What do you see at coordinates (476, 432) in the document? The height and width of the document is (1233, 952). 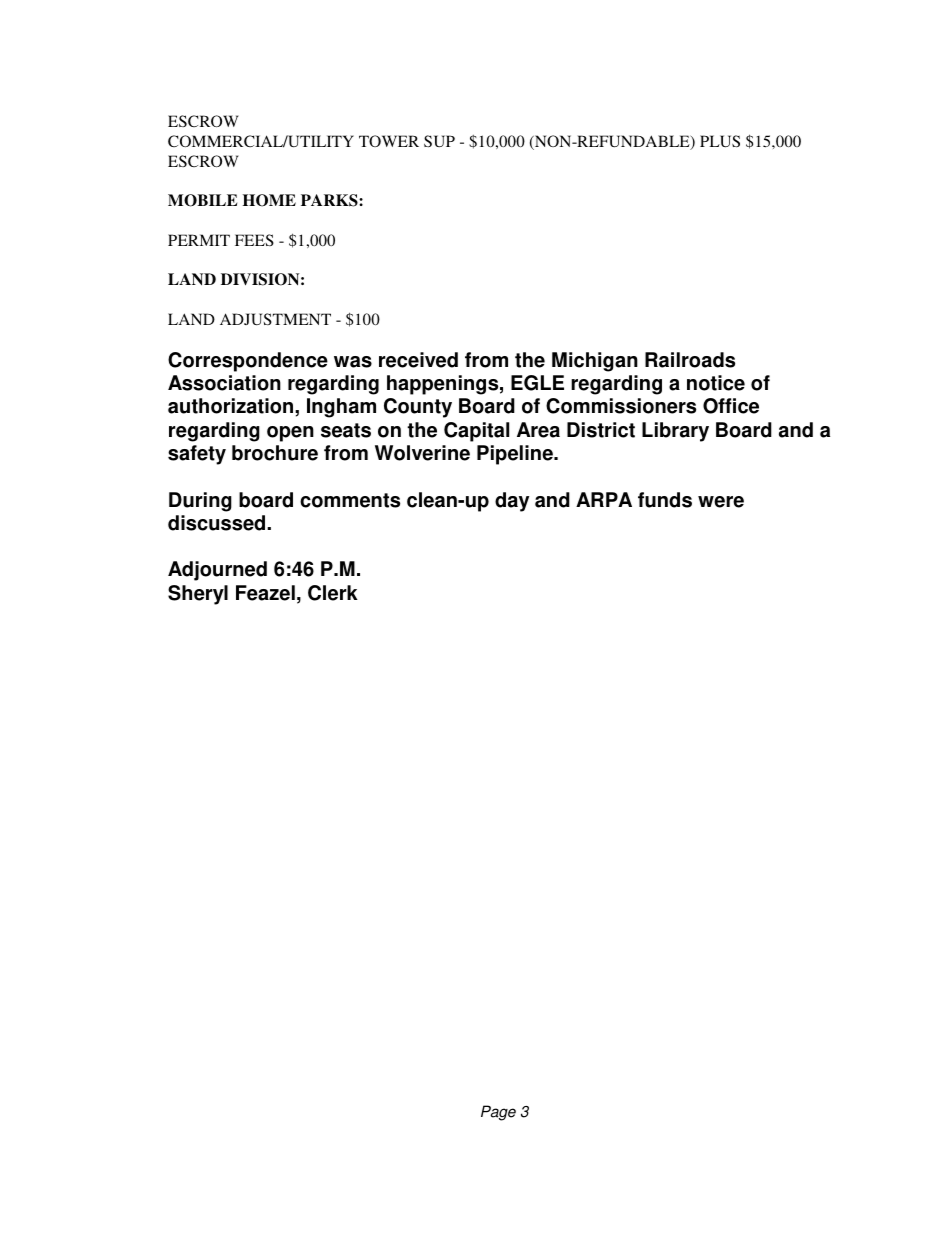 I see `Capital` at bounding box center [476, 432].
